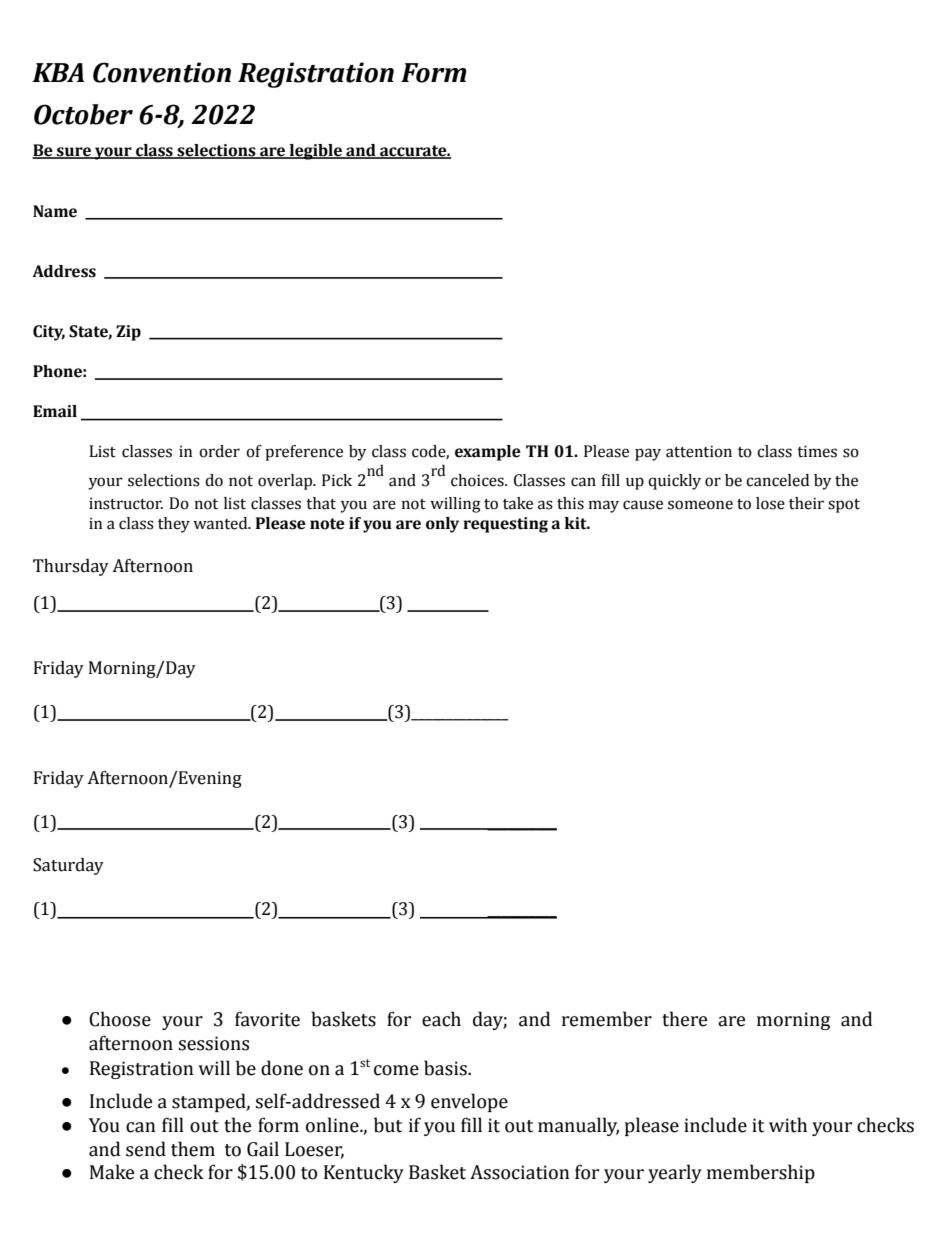 Image resolution: width=952 pixels, height=1233 pixels. Describe the element at coordinates (770, 503) in the document. I see `lose` at that location.
